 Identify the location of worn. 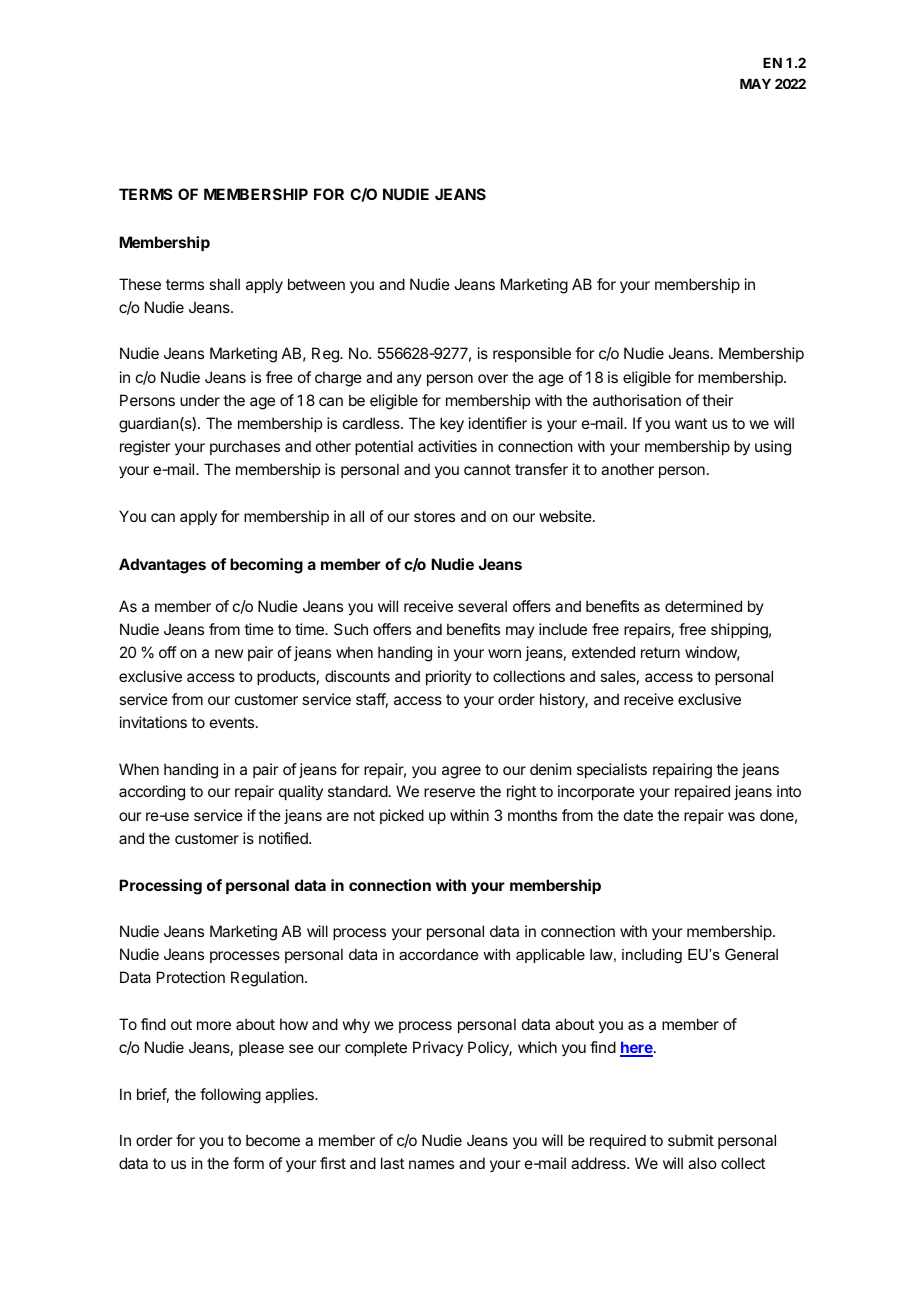
(504, 653).
